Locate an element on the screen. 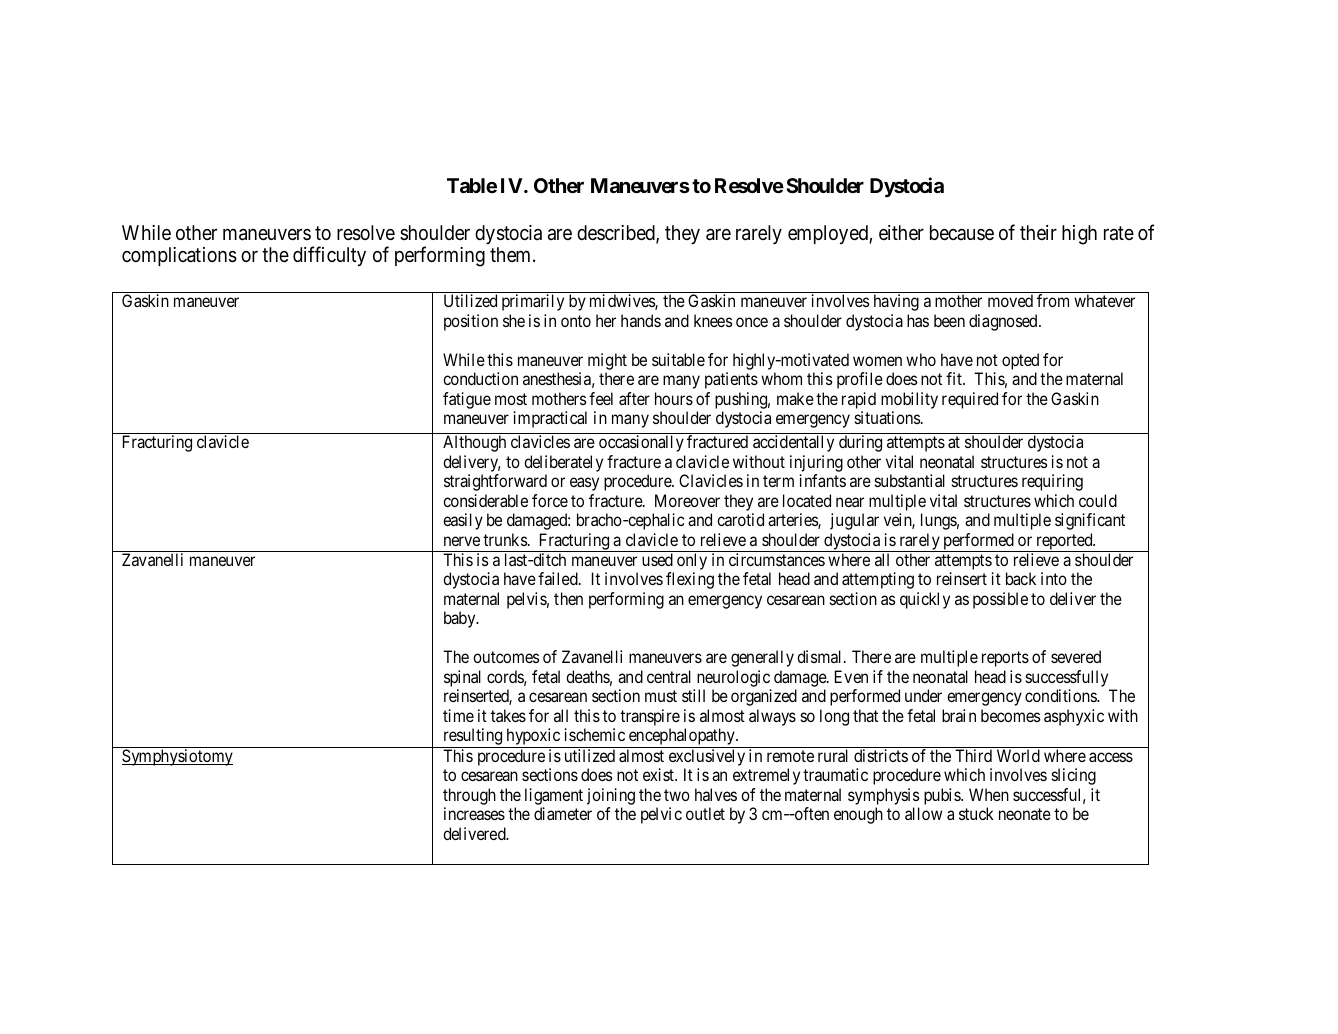 This screenshot has height=1034, width=1338. difficulty is located at coordinates (329, 256).
